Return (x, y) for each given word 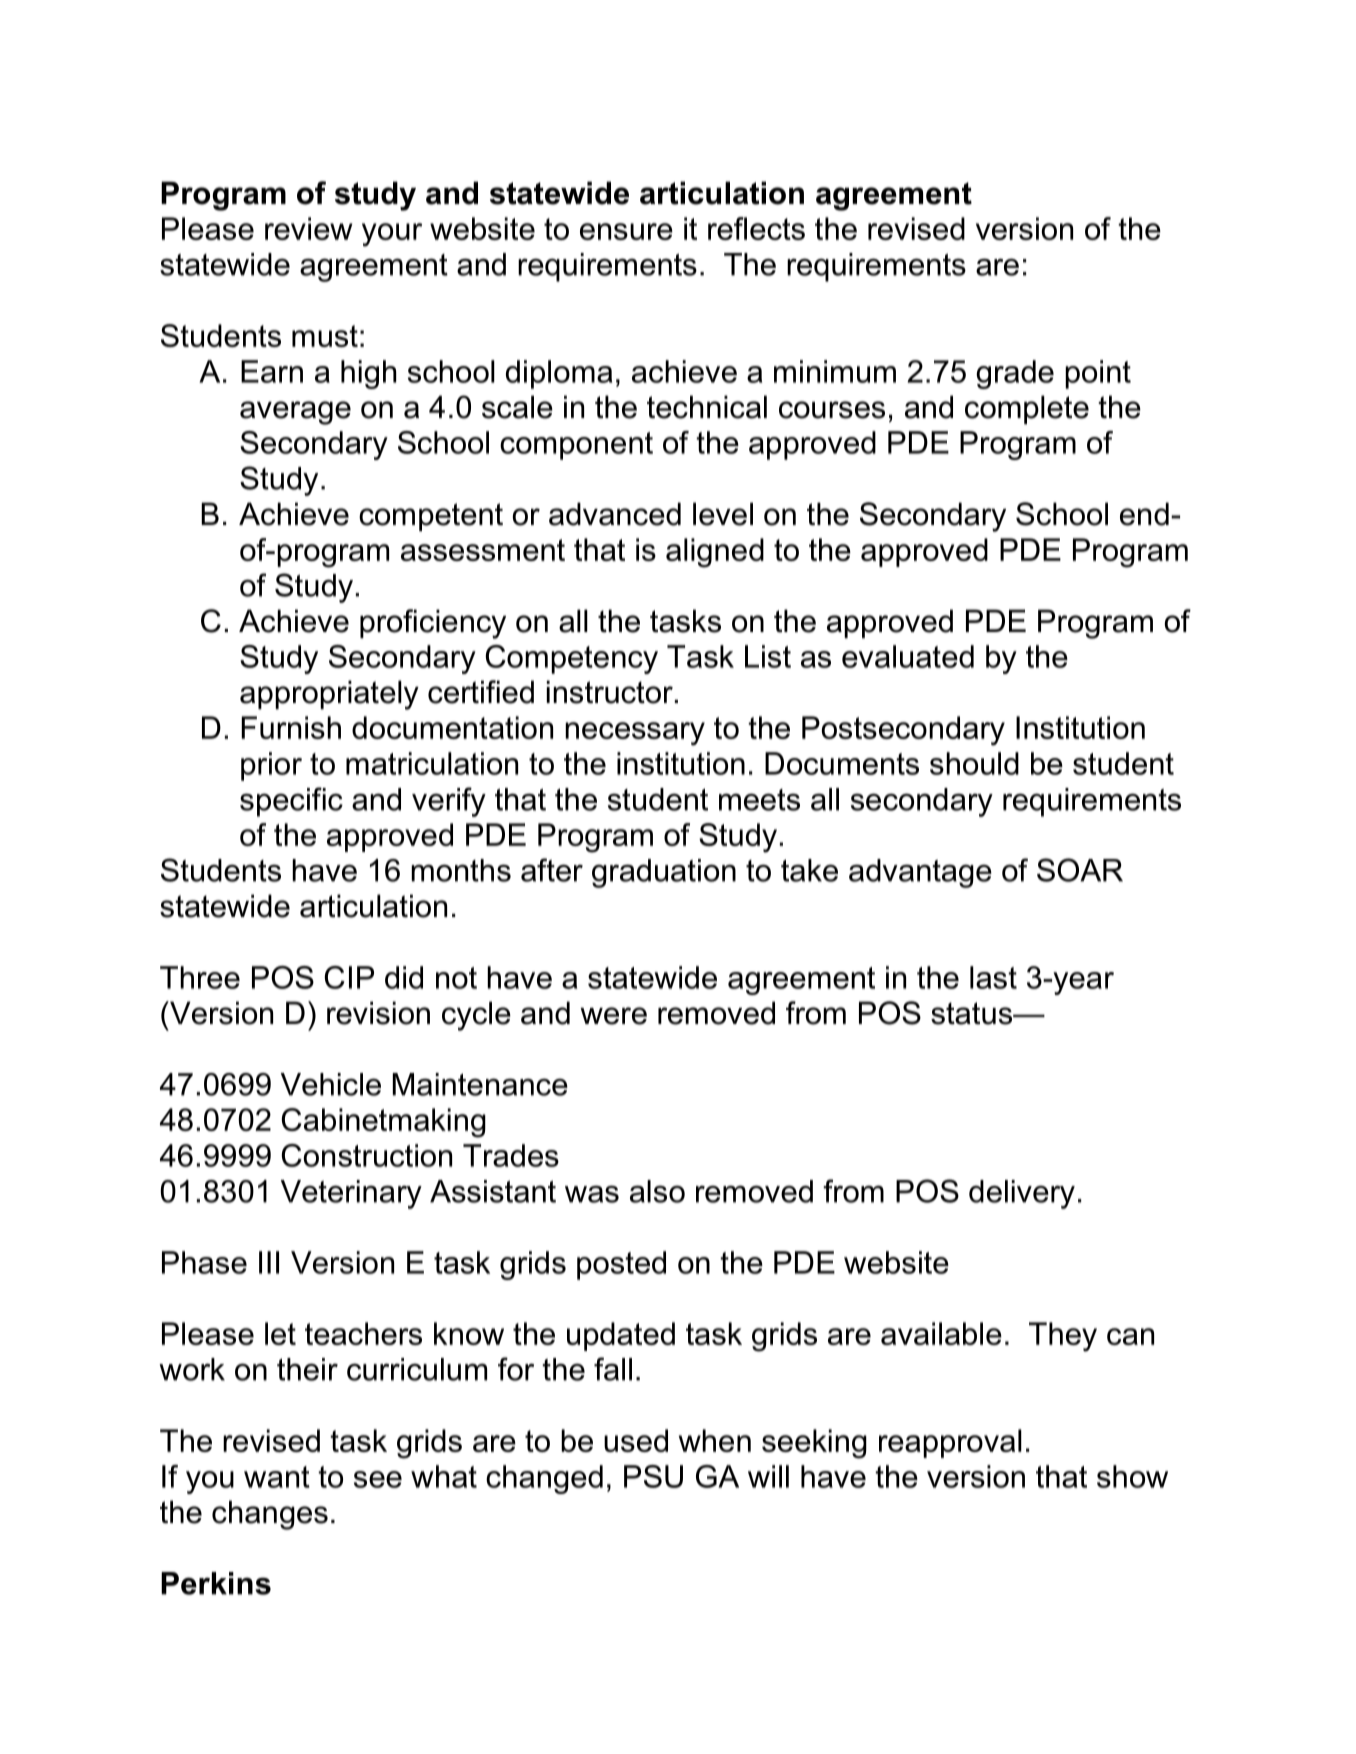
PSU (653, 1476)
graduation (664, 873)
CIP (349, 977)
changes (270, 1515)
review (309, 228)
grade (1015, 374)
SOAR (1080, 870)
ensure (626, 231)
